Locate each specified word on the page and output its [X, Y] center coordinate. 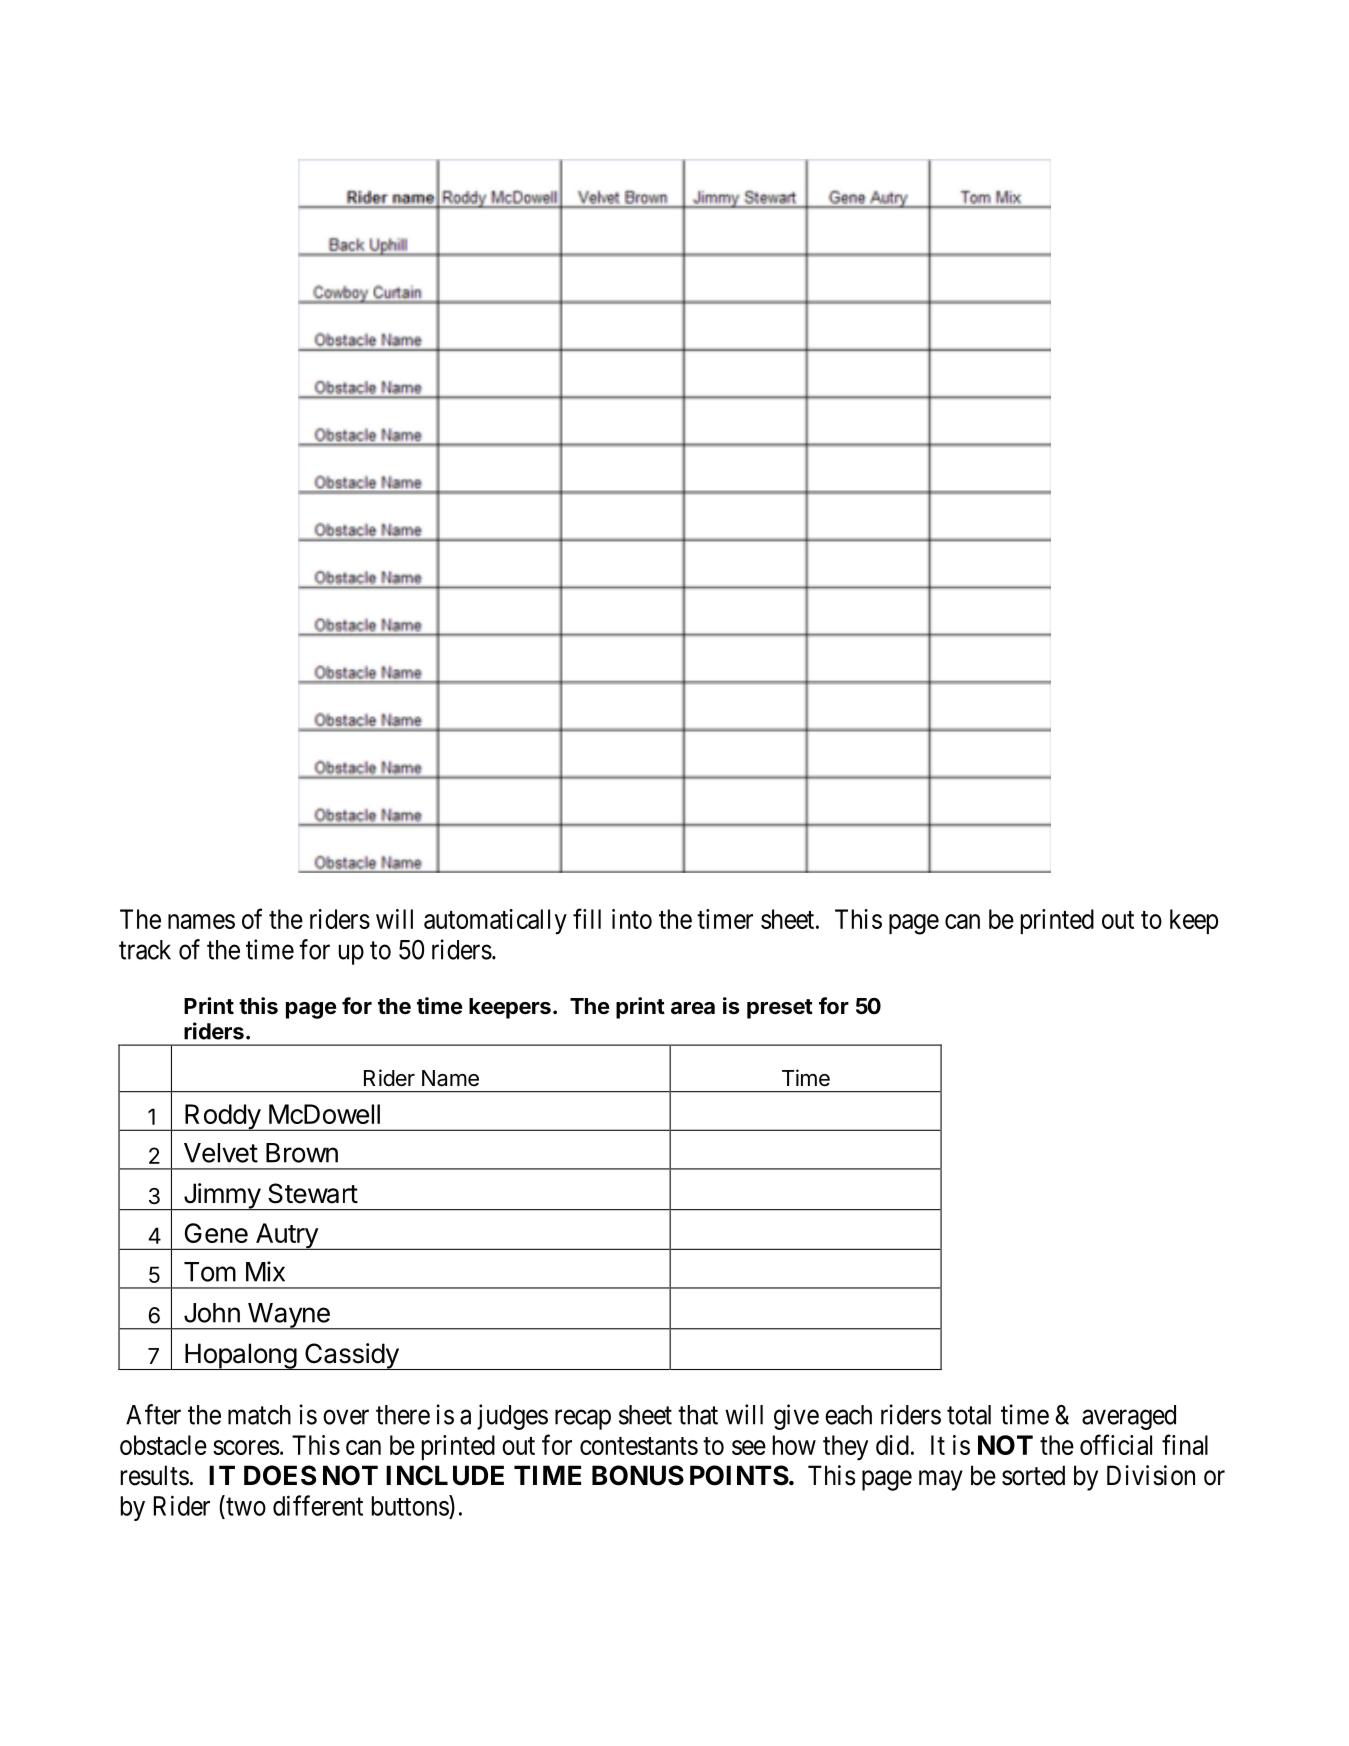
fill [587, 918]
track [145, 950]
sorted [1033, 1475]
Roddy [222, 1117]
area [693, 1008]
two [246, 1507]
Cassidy [351, 1356]
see [749, 1447]
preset [780, 1009]
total [969, 1415]
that [698, 1415]
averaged [1129, 1417]
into [632, 919]
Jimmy [221, 1196]
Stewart [313, 1193]
